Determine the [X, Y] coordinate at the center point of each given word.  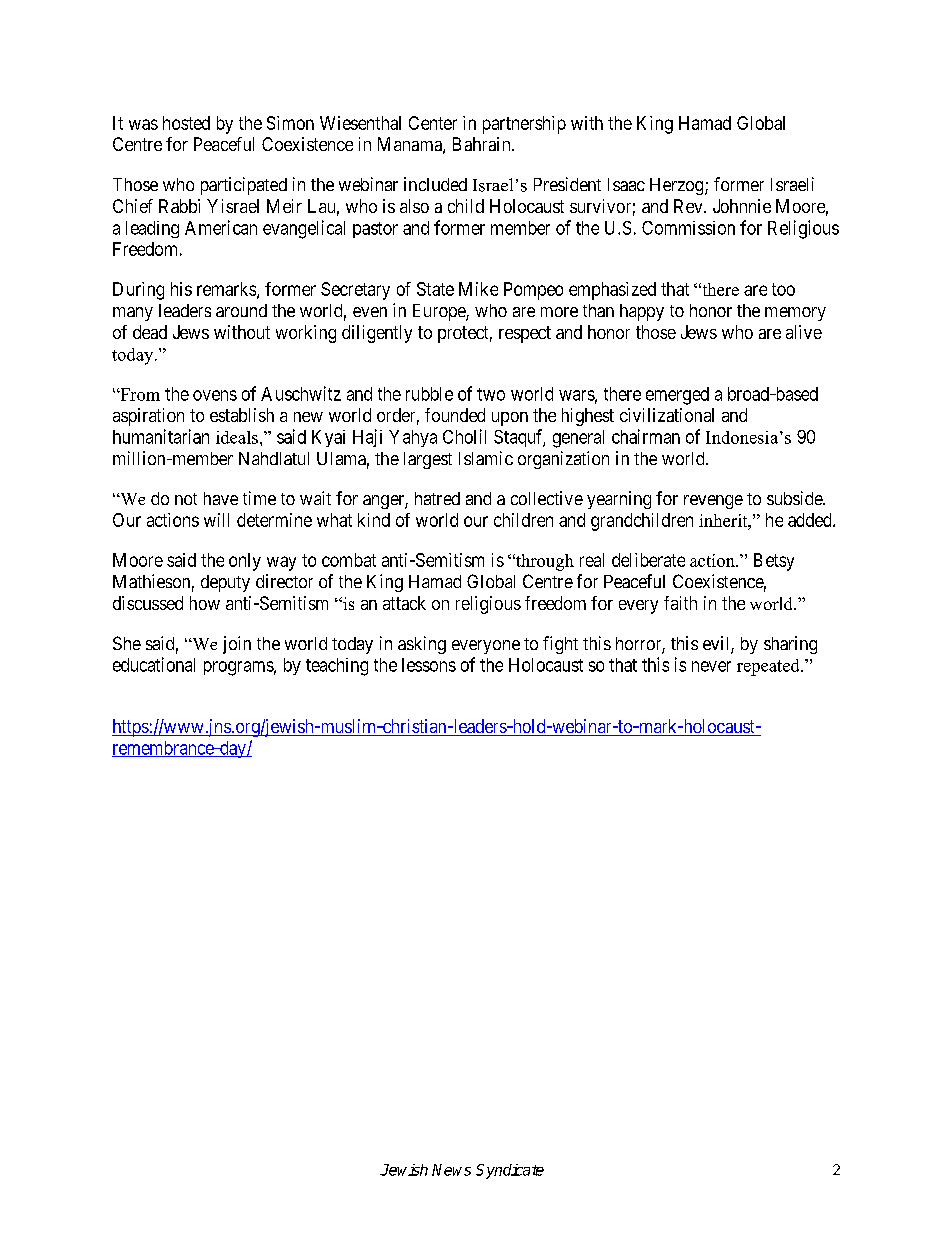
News [451, 1170]
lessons [429, 665]
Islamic [486, 458]
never [711, 666]
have [221, 498]
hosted [186, 123]
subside [795, 498]
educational [154, 664]
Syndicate [510, 1171]
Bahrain [483, 144]
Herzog [678, 186]
